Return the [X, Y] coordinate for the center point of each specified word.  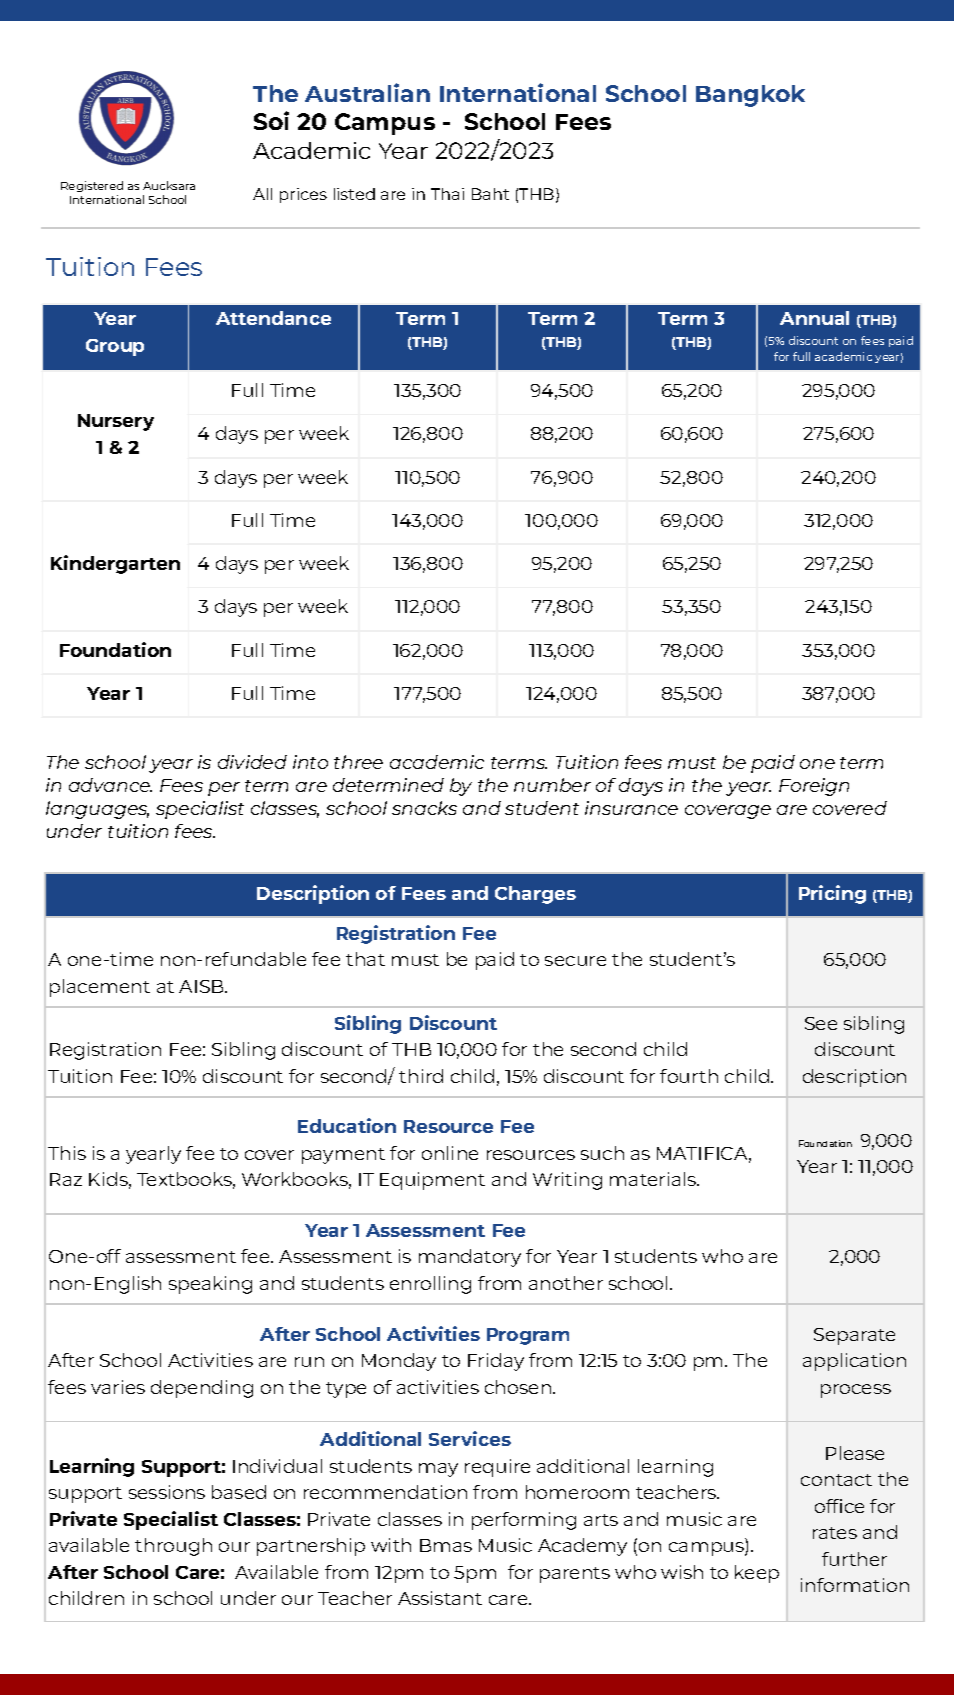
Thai [447, 194]
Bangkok [750, 96]
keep [757, 1574]
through [173, 1547]
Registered [92, 186]
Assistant [440, 1598]
